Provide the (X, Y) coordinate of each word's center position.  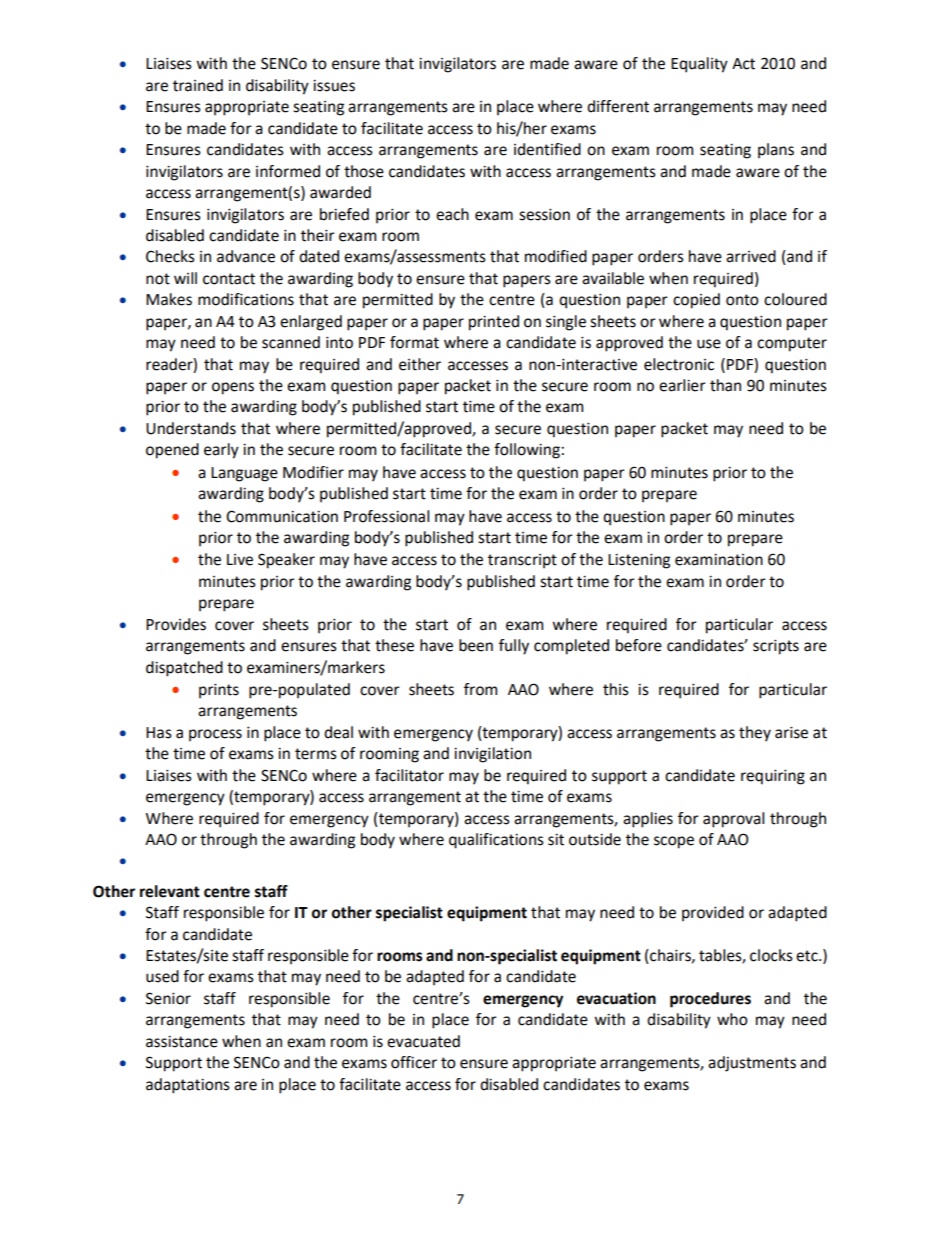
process (215, 735)
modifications (246, 299)
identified (547, 149)
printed (494, 323)
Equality (699, 65)
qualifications (496, 841)
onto (742, 300)
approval (733, 820)
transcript (522, 561)
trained (198, 85)
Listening (639, 561)
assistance (182, 1042)
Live (240, 560)
